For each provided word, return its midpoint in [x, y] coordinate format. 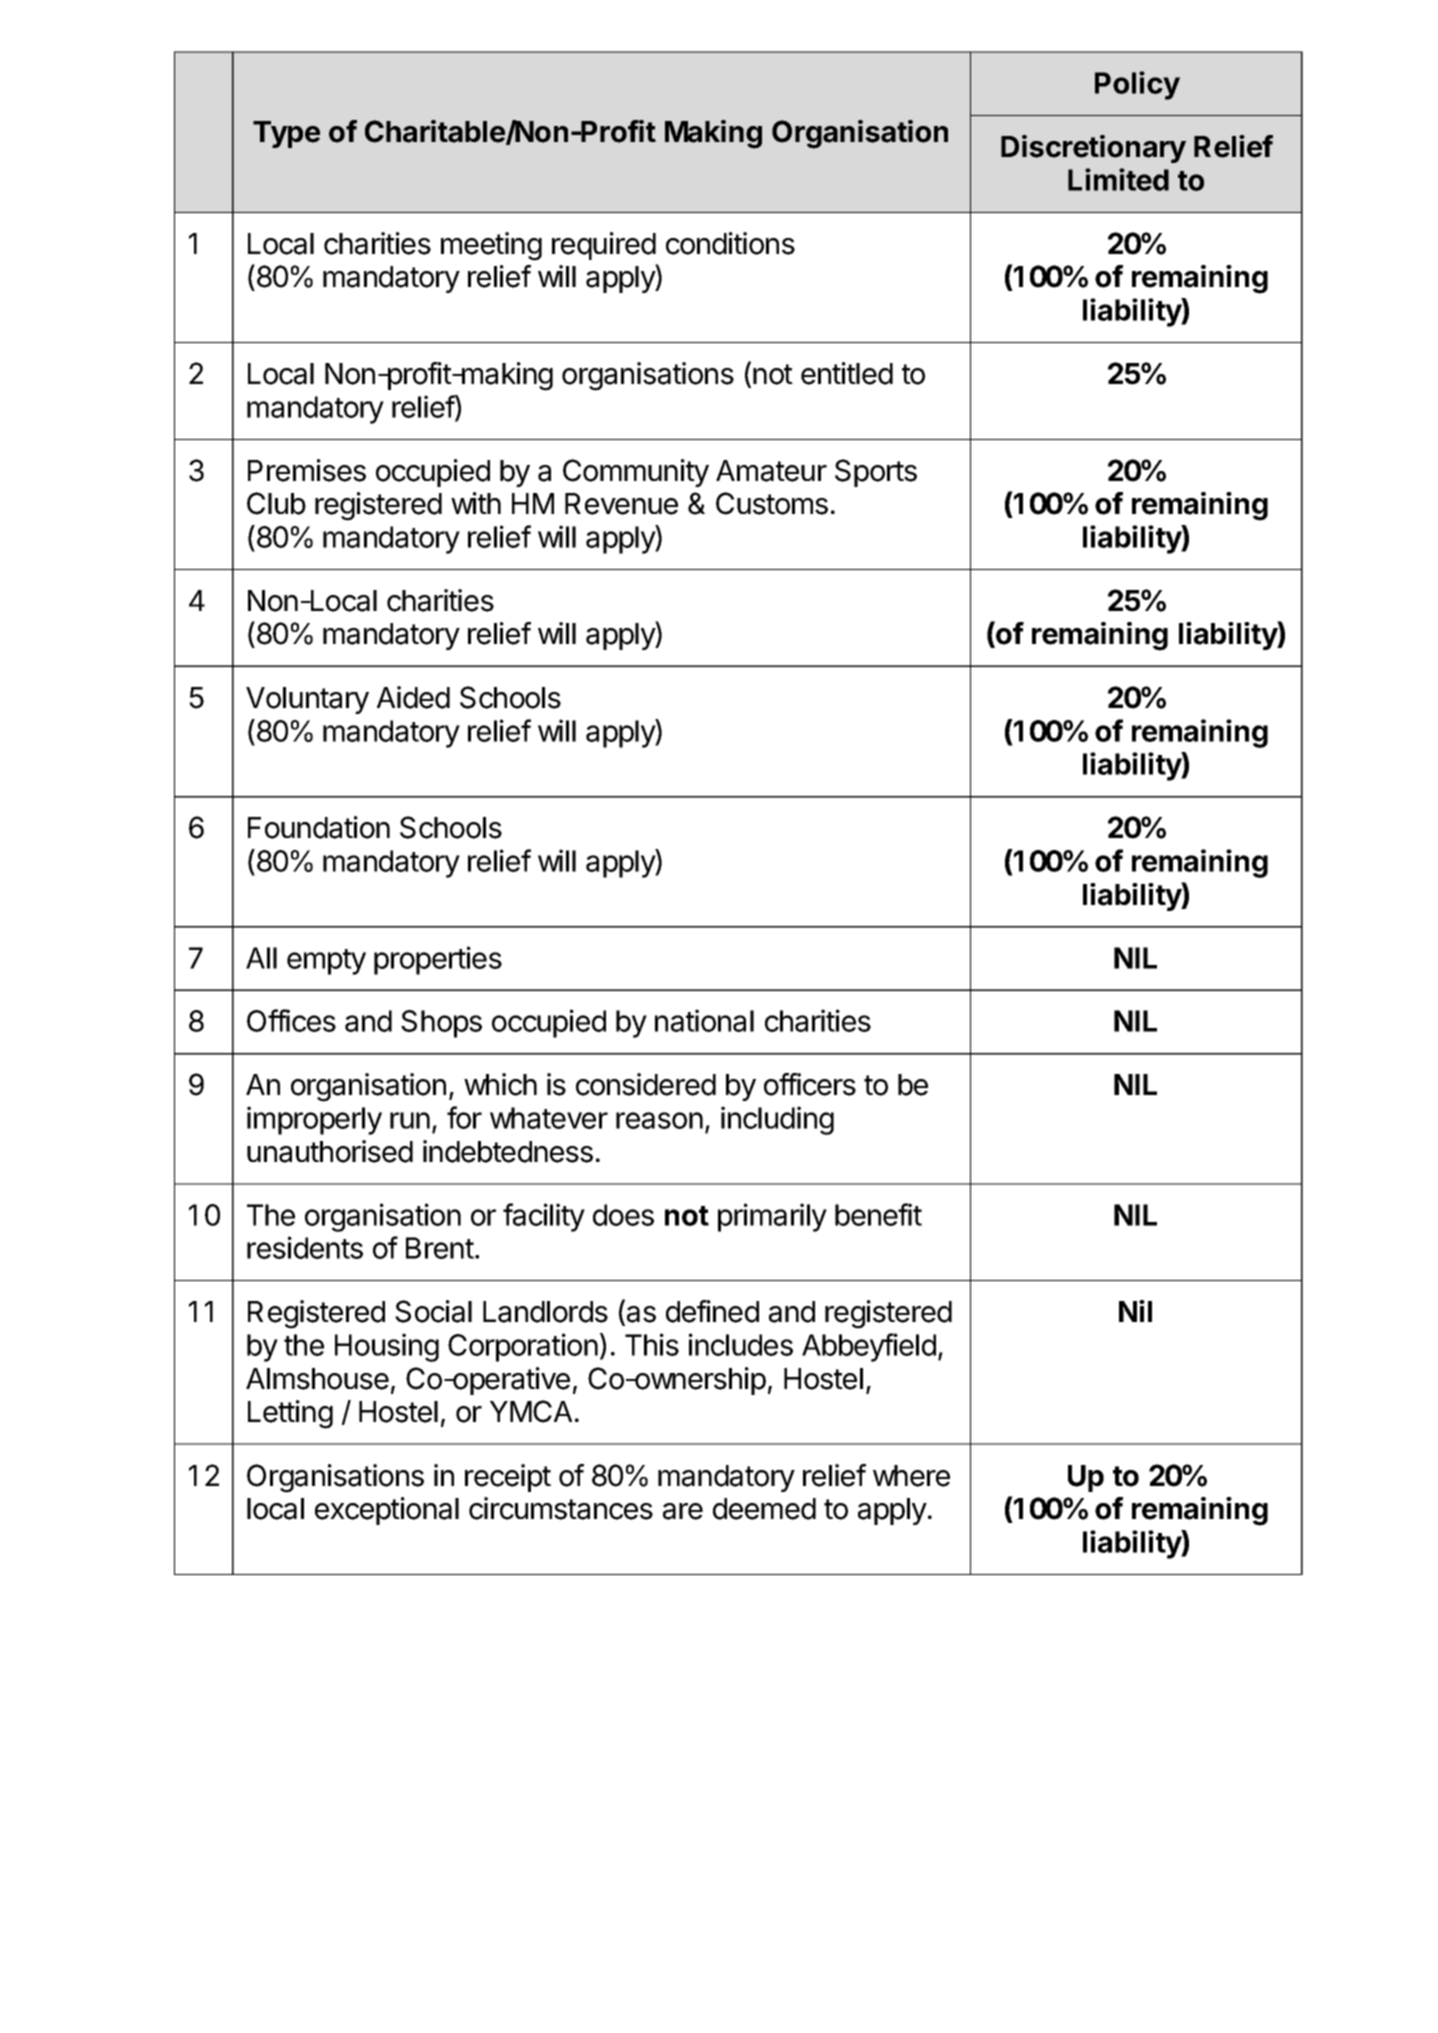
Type [286, 134]
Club [276, 503]
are [683, 1511]
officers [810, 1084]
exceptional [387, 1511]
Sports [876, 473]
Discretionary [1093, 149]
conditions [730, 243]
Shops [441, 1024]
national [704, 1020]
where [911, 1476]
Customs [772, 503]
